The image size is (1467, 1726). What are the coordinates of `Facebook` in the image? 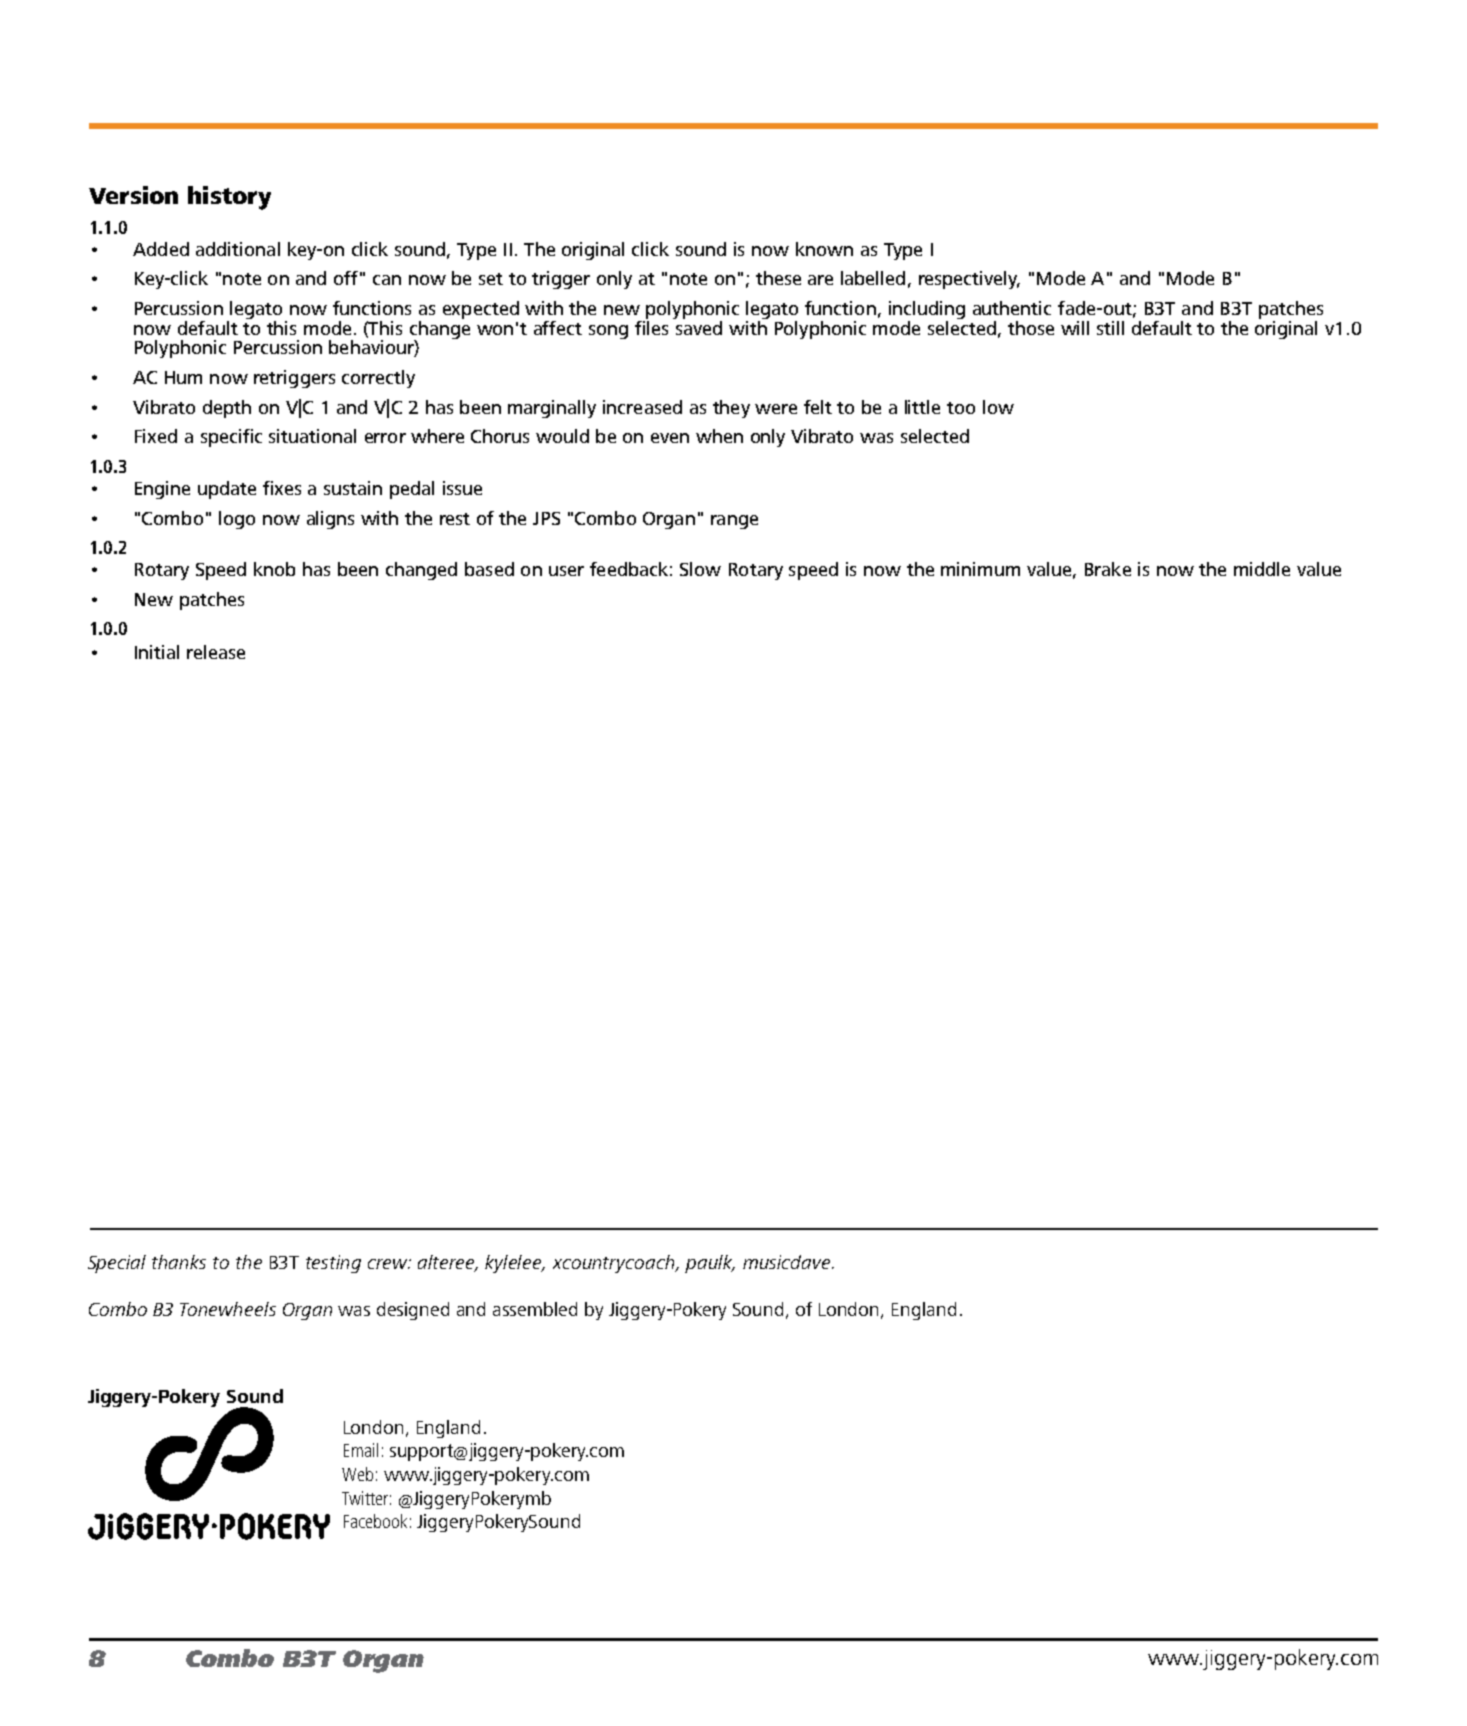 It's located at (375, 1521).
